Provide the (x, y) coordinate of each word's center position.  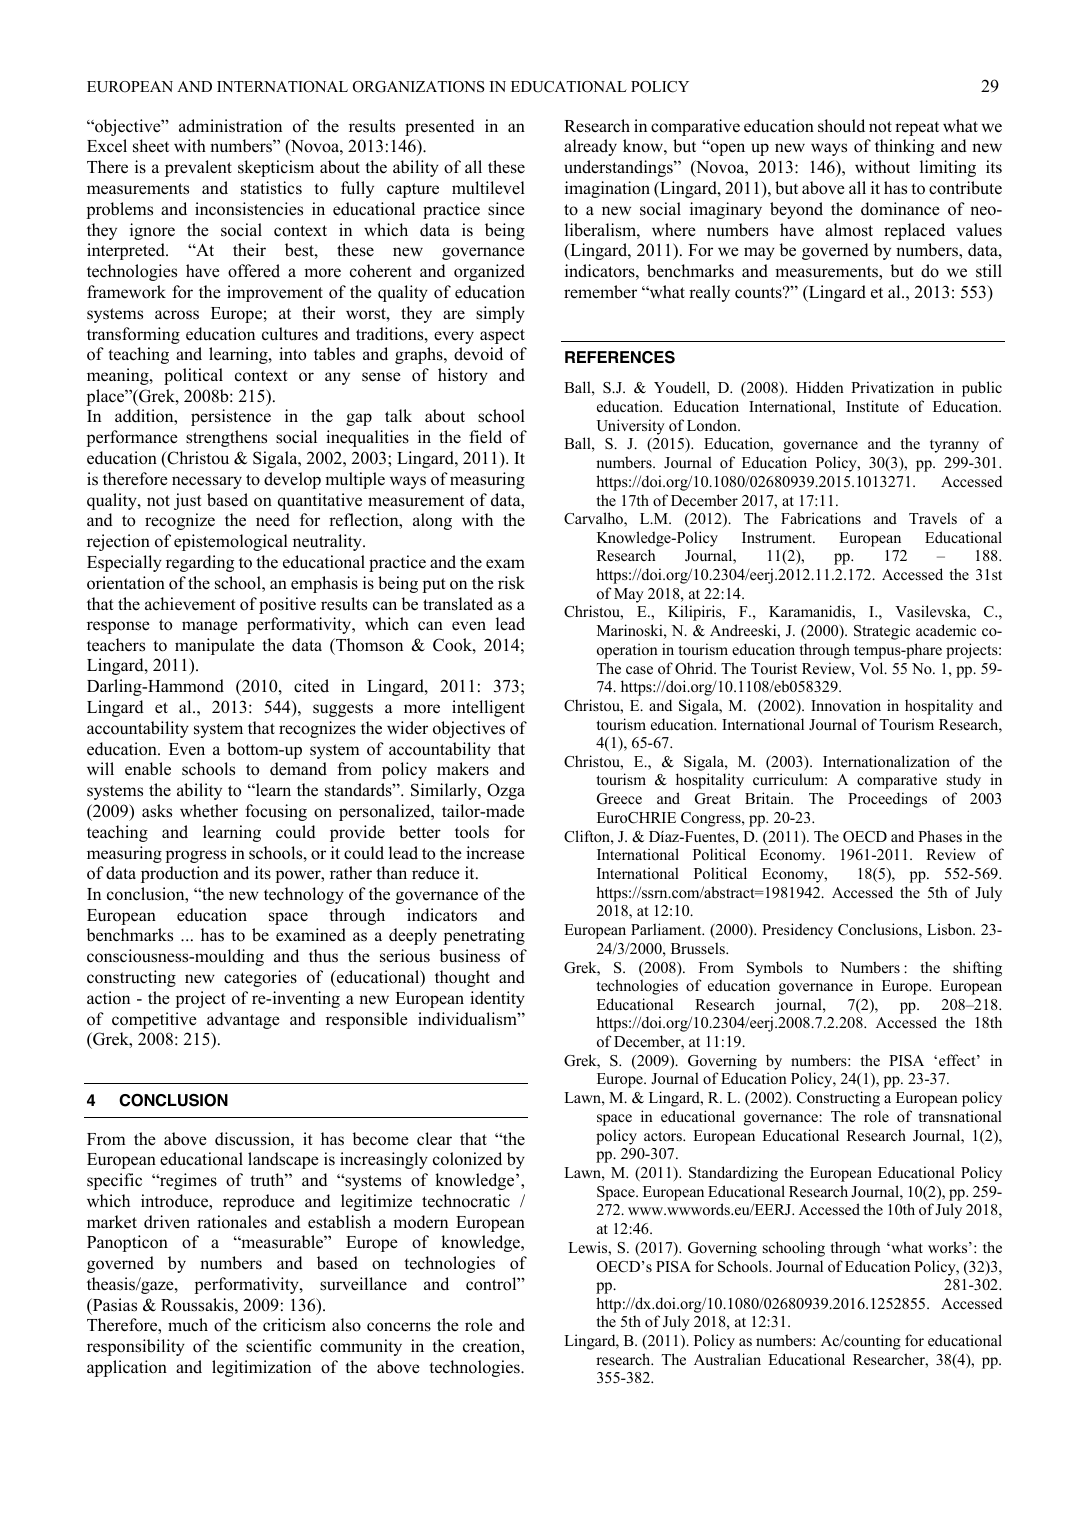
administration (230, 126)
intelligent (488, 708)
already (590, 147)
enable (148, 769)
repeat (917, 128)
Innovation (846, 705)
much (188, 1325)
